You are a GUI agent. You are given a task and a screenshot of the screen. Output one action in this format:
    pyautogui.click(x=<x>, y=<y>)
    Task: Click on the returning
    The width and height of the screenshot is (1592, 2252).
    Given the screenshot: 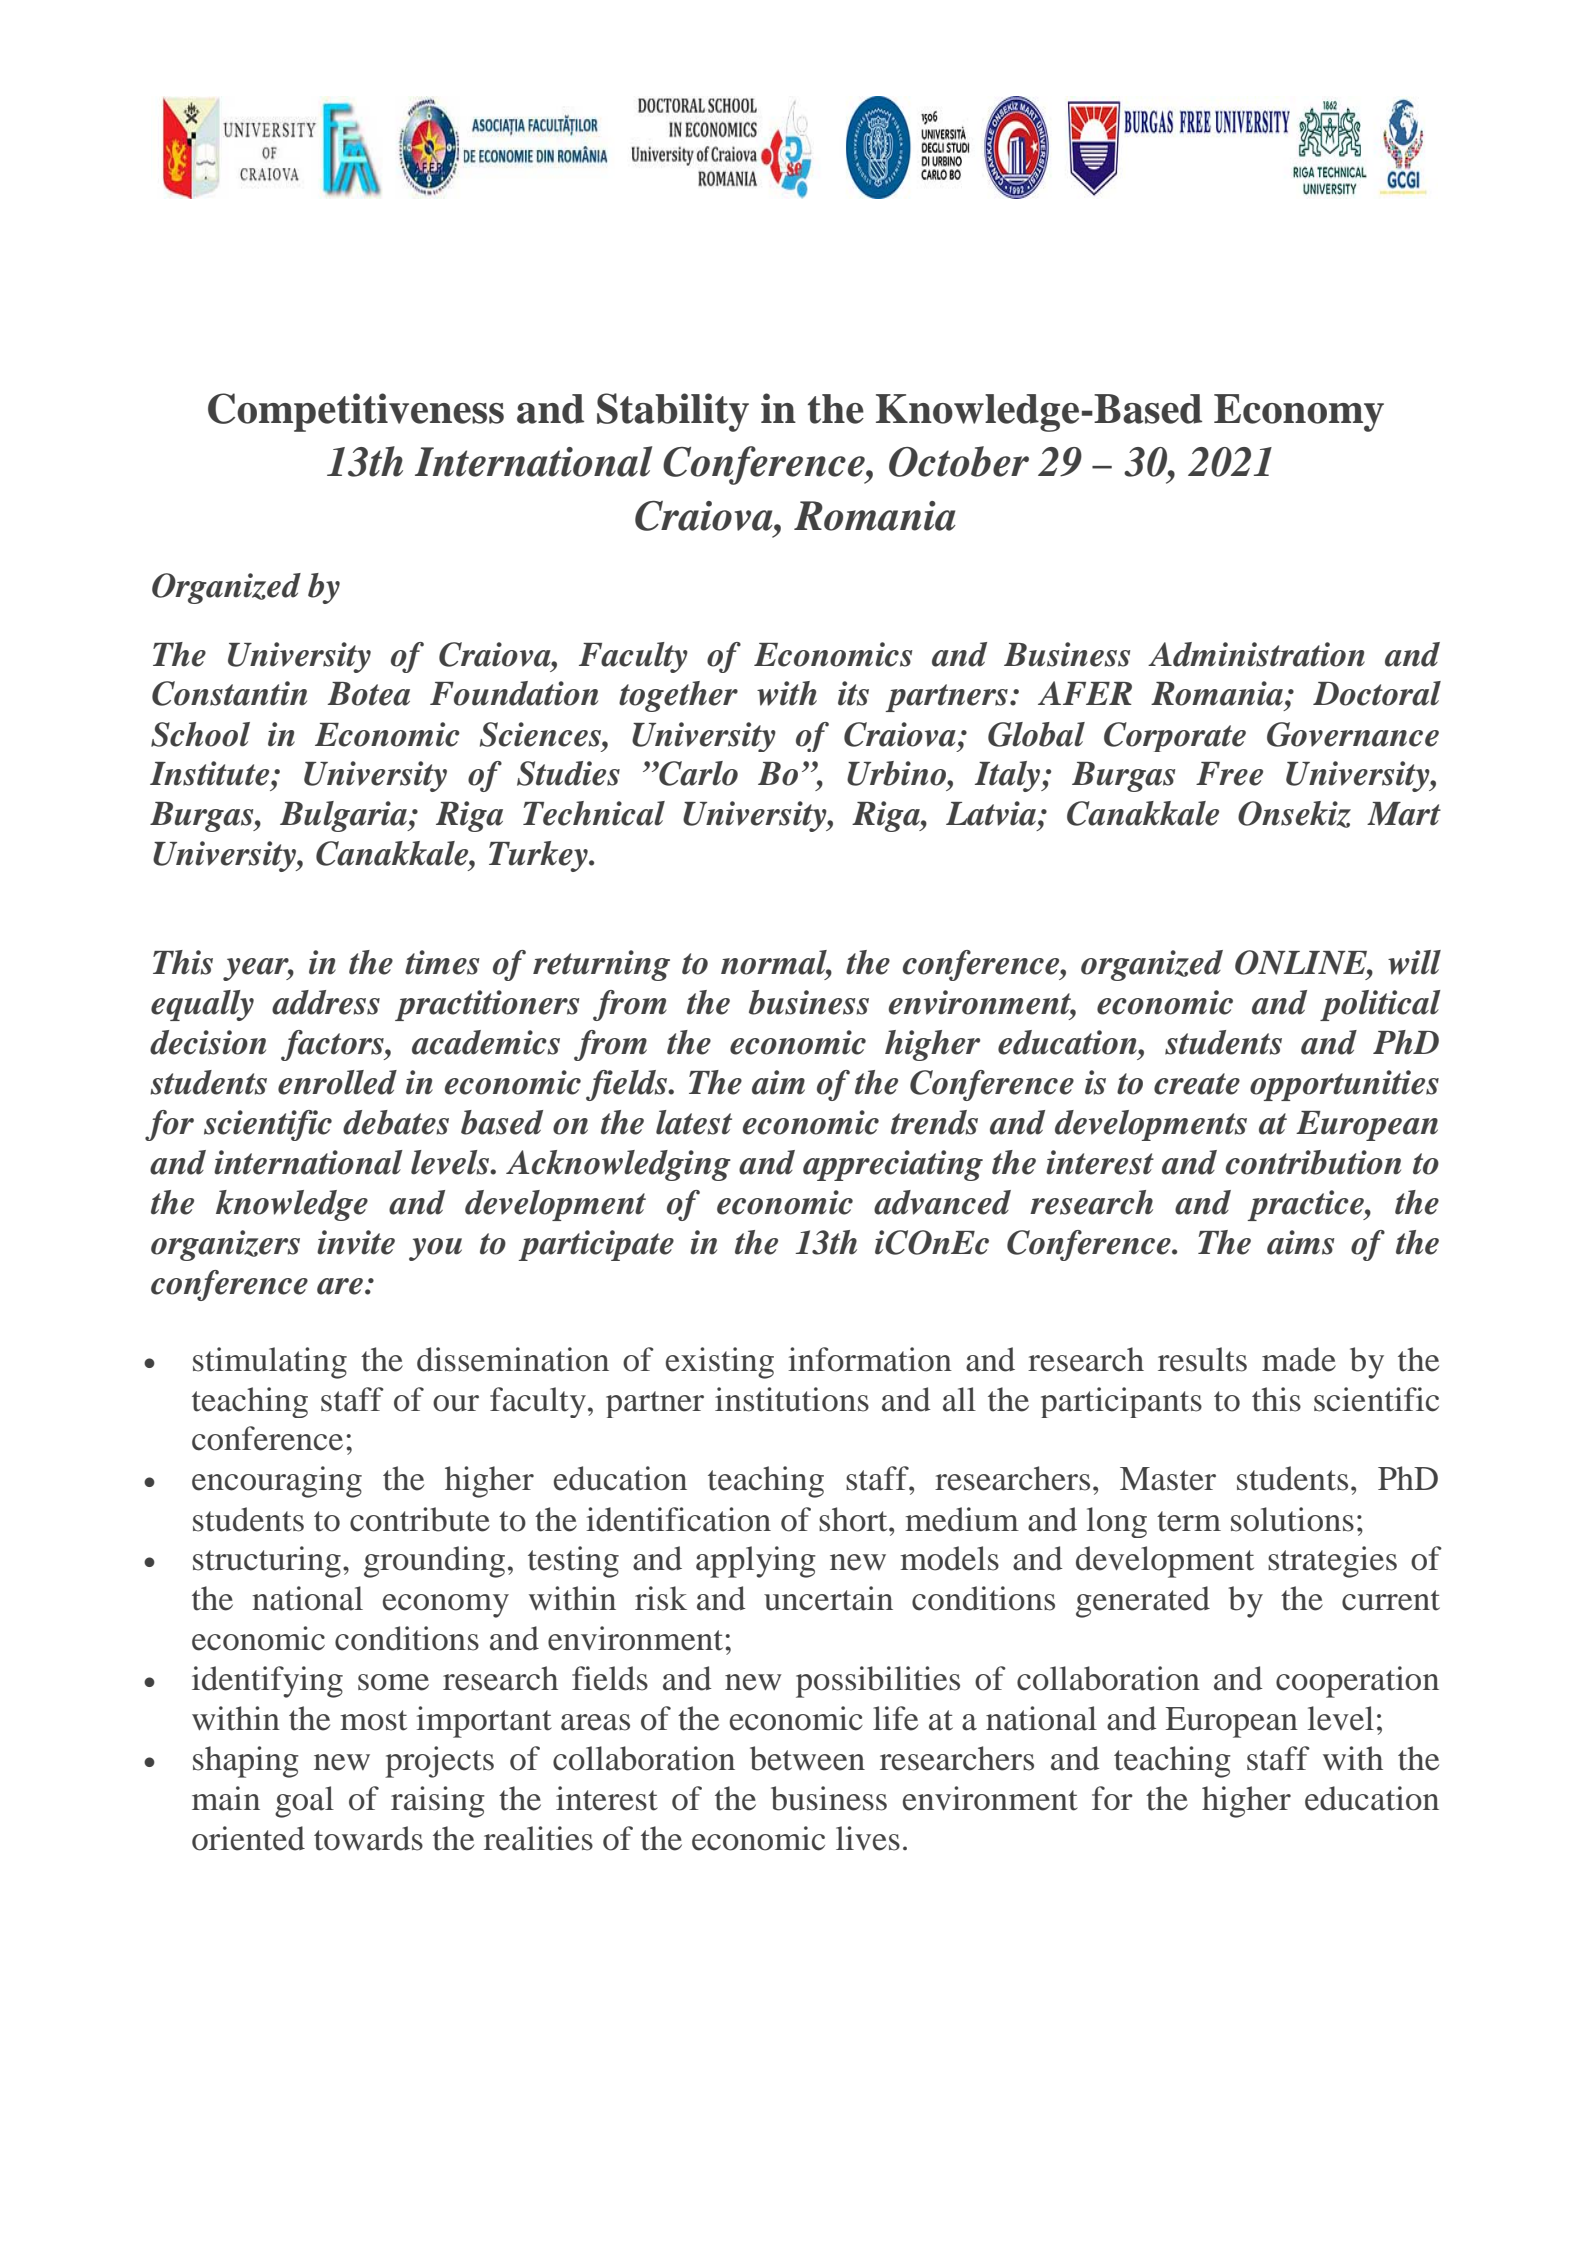 What is the action you would take?
    pyautogui.click(x=601, y=965)
